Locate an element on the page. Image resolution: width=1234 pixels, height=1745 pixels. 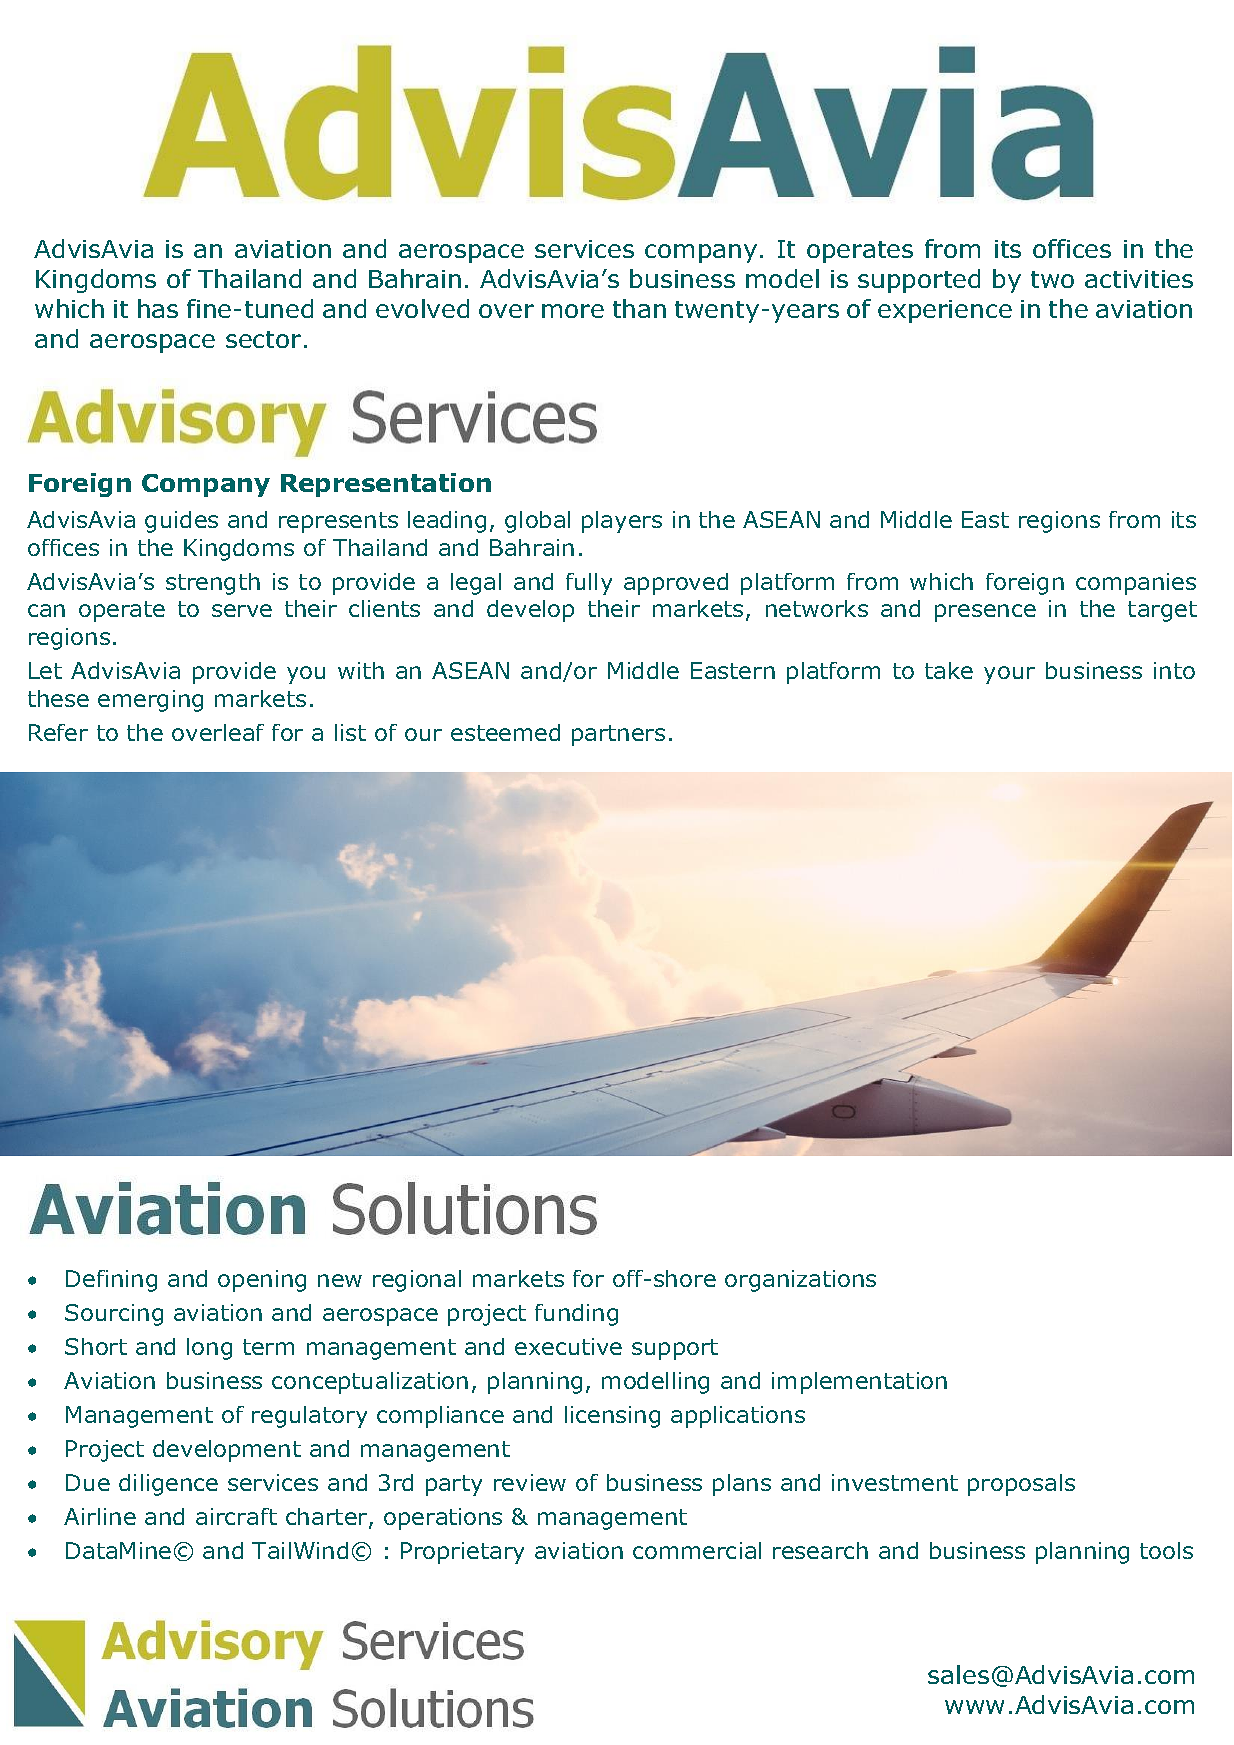
than is located at coordinates (639, 308).
